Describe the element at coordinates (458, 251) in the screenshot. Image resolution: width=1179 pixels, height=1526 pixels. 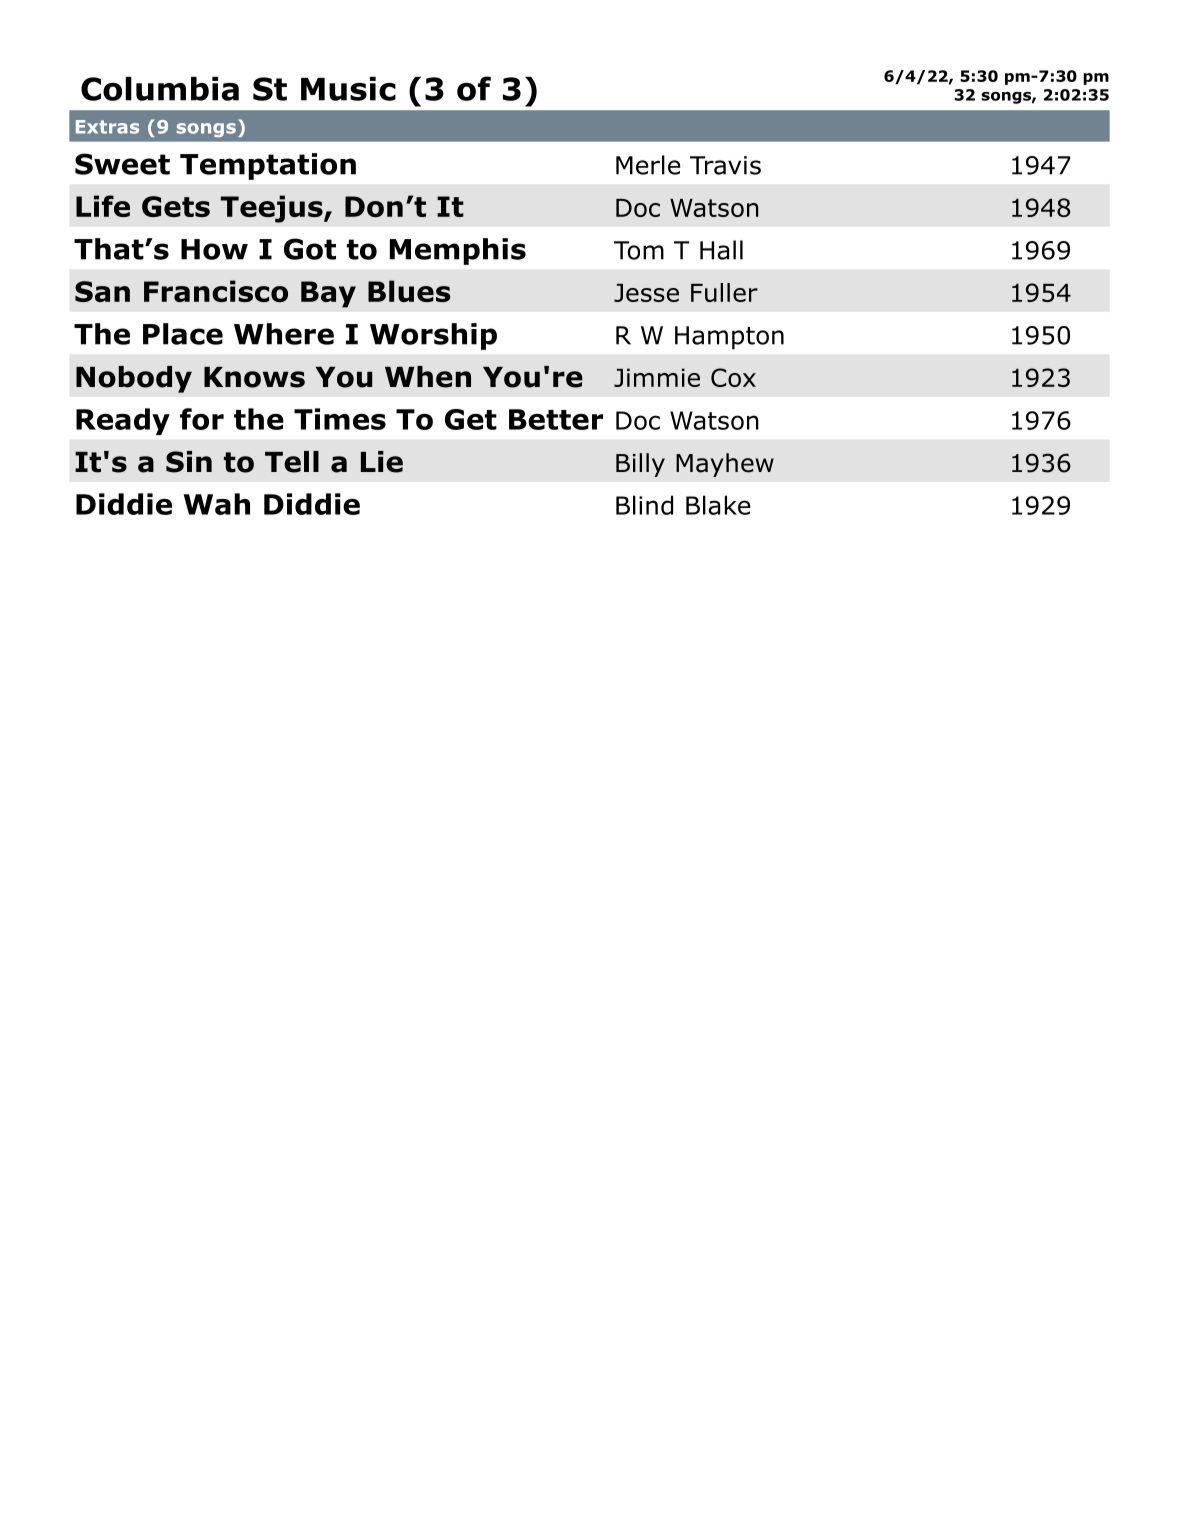
I see `Memphis` at that location.
